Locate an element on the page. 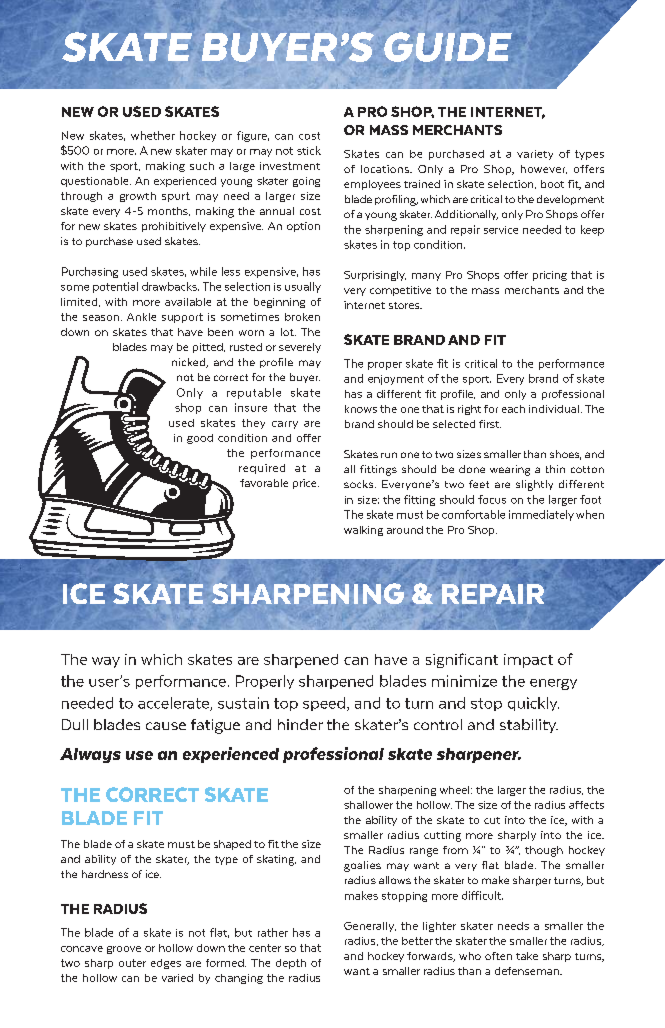 This page has width=665, height=1028. impact is located at coordinates (528, 661).
